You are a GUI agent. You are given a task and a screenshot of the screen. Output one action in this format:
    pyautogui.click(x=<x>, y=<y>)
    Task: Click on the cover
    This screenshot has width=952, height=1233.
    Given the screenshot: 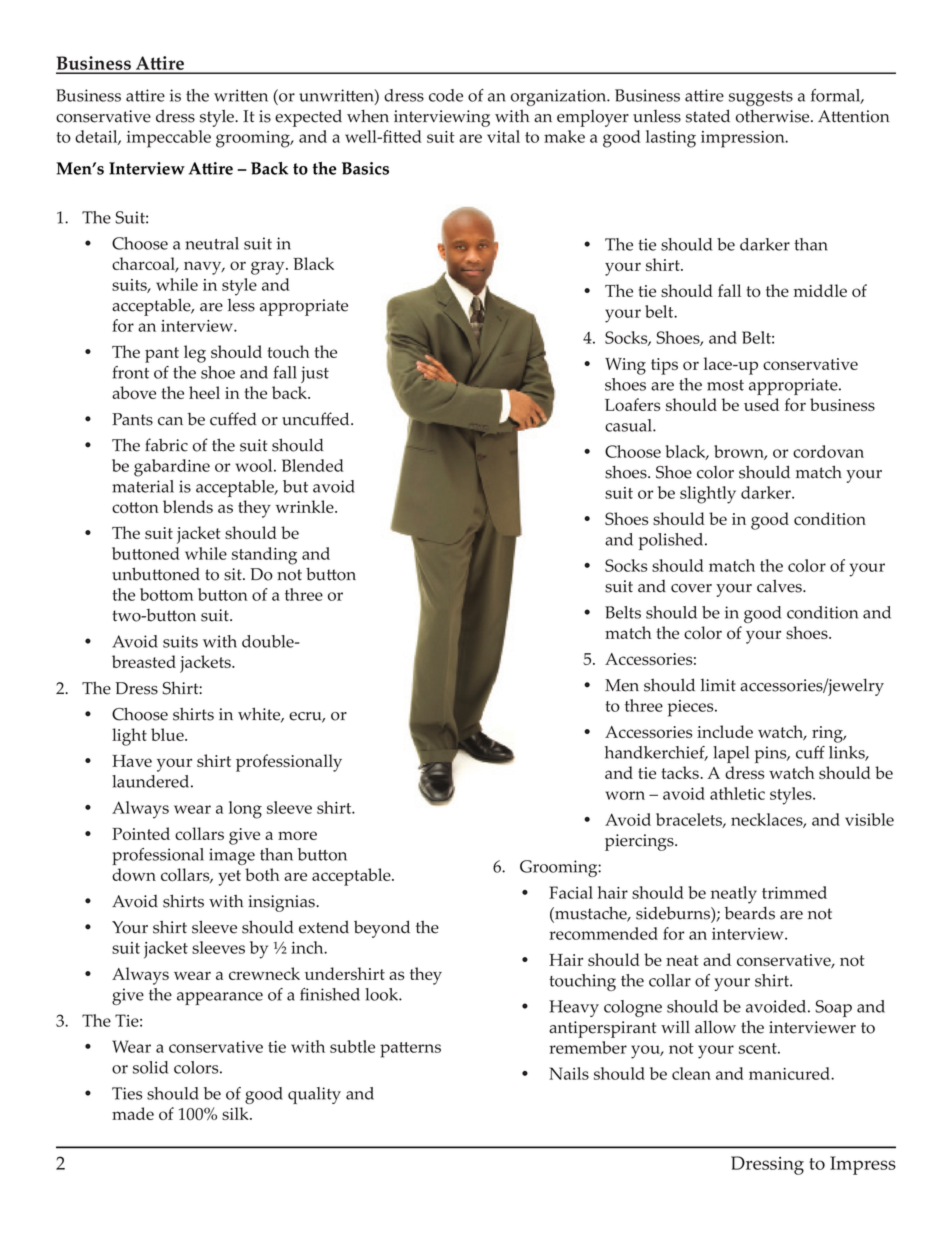 What is the action you would take?
    pyautogui.click(x=691, y=588)
